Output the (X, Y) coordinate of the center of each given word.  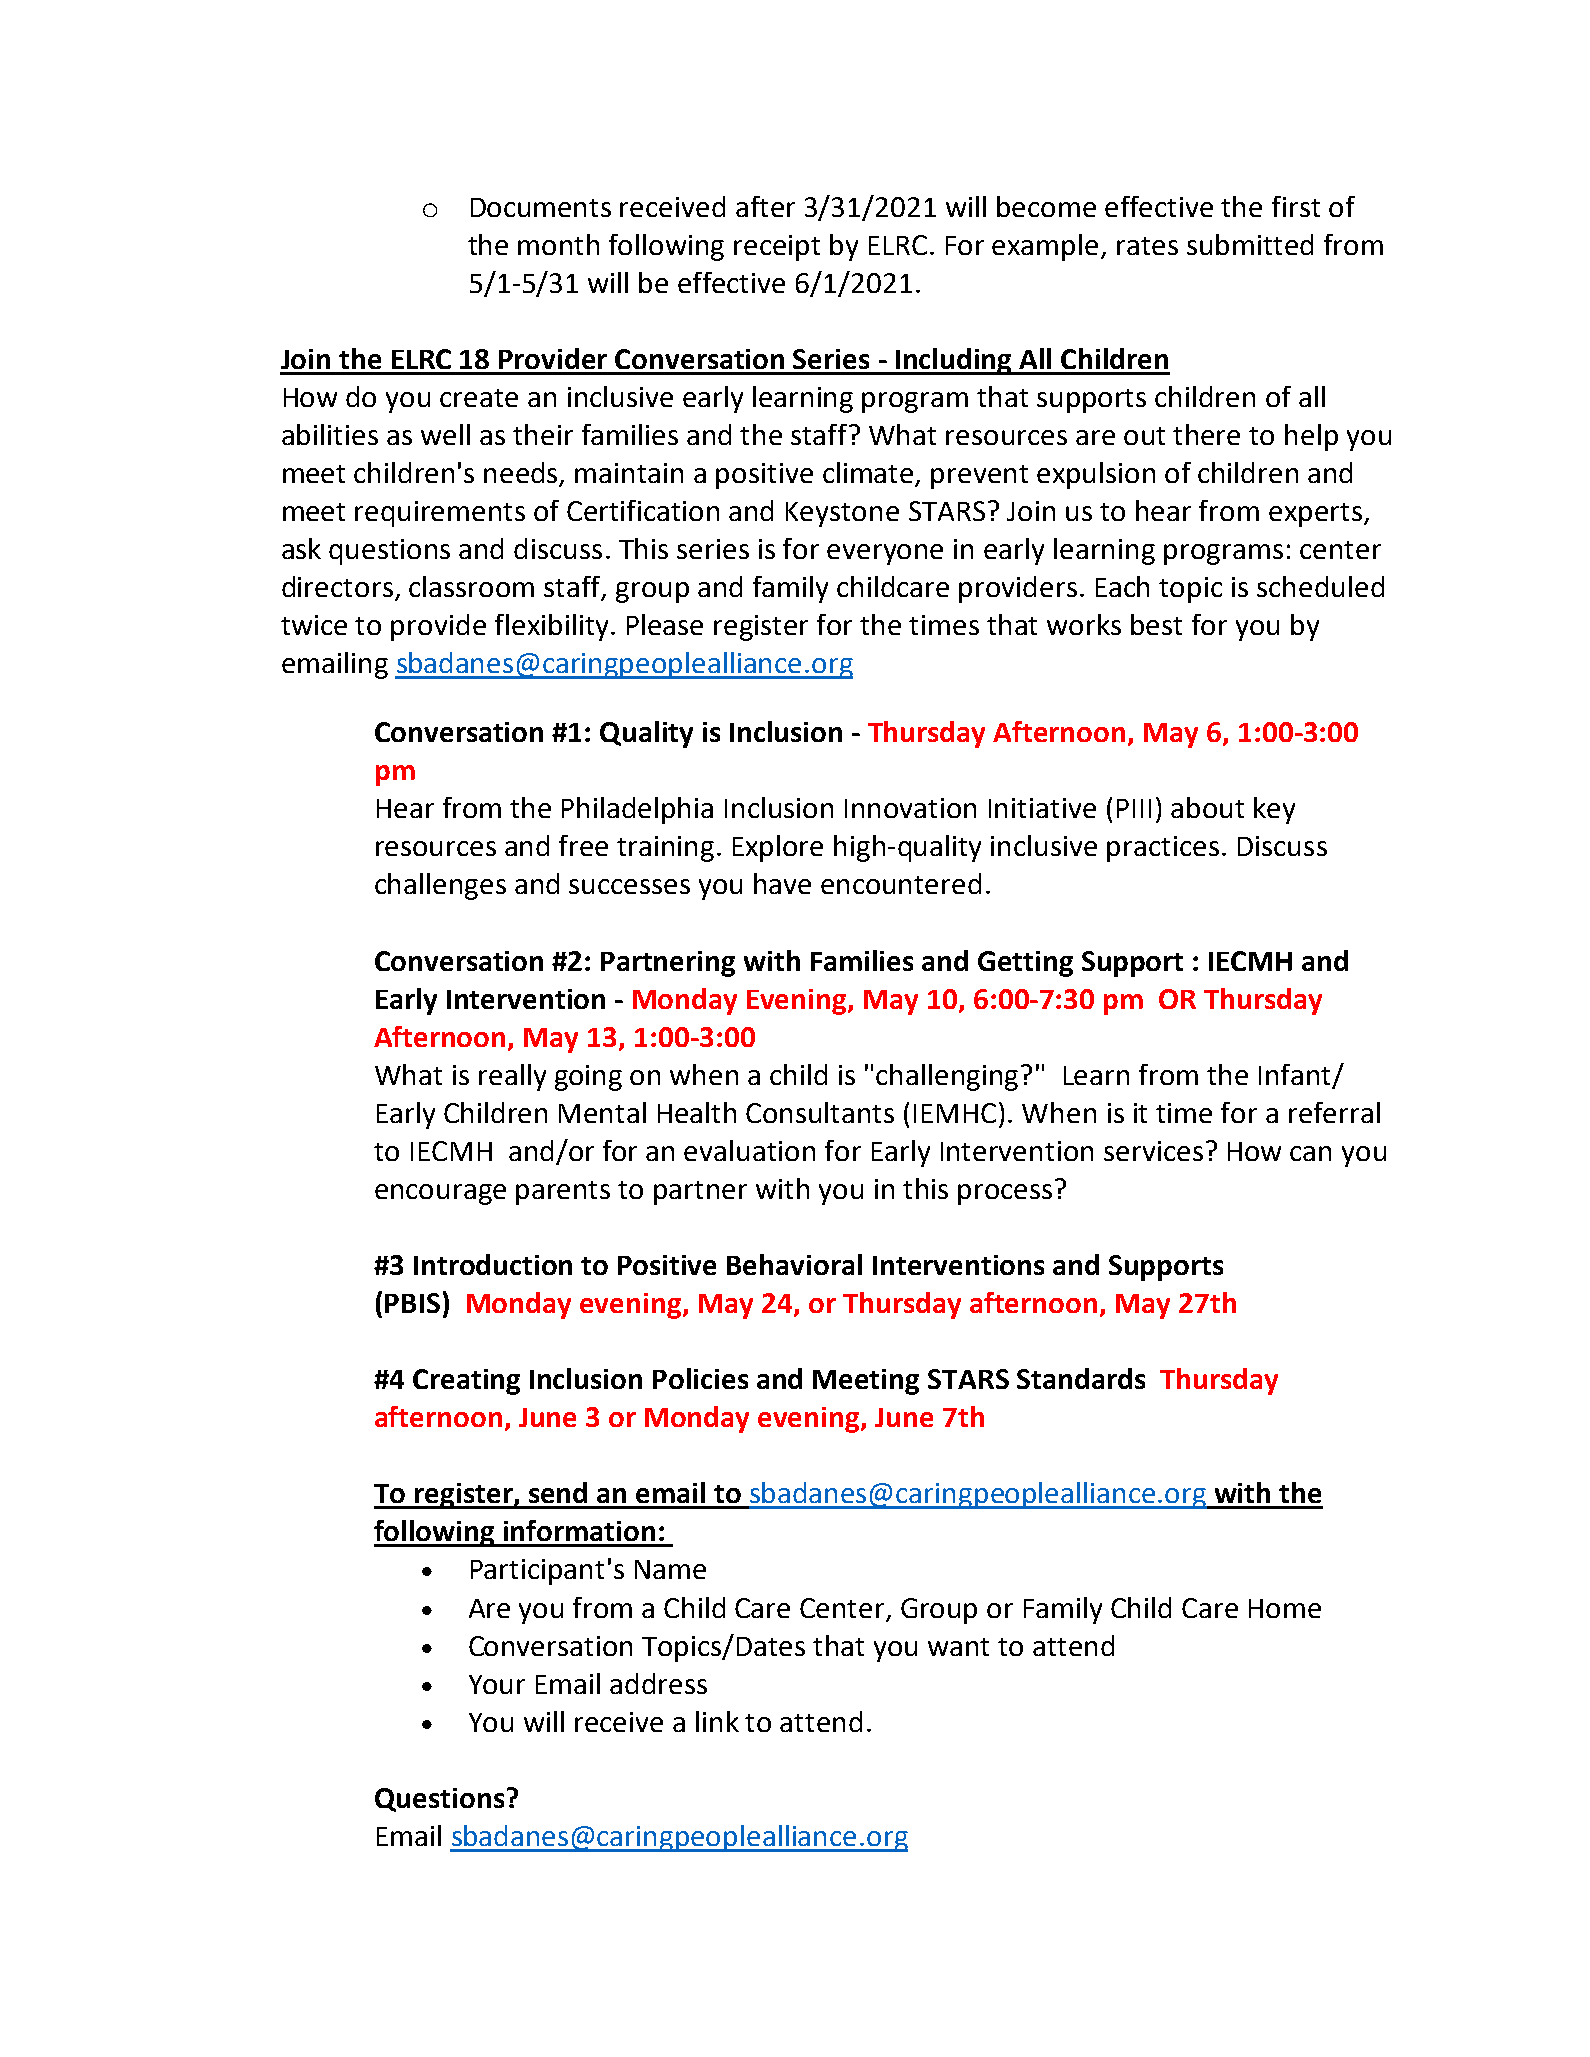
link (717, 1721)
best (1156, 624)
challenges (440, 886)
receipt (777, 248)
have (782, 883)
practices (1163, 849)
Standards (1081, 1378)
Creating (466, 1382)
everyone (885, 554)
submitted (1250, 244)
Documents (541, 207)
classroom (471, 586)
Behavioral (794, 1264)
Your (497, 1684)
